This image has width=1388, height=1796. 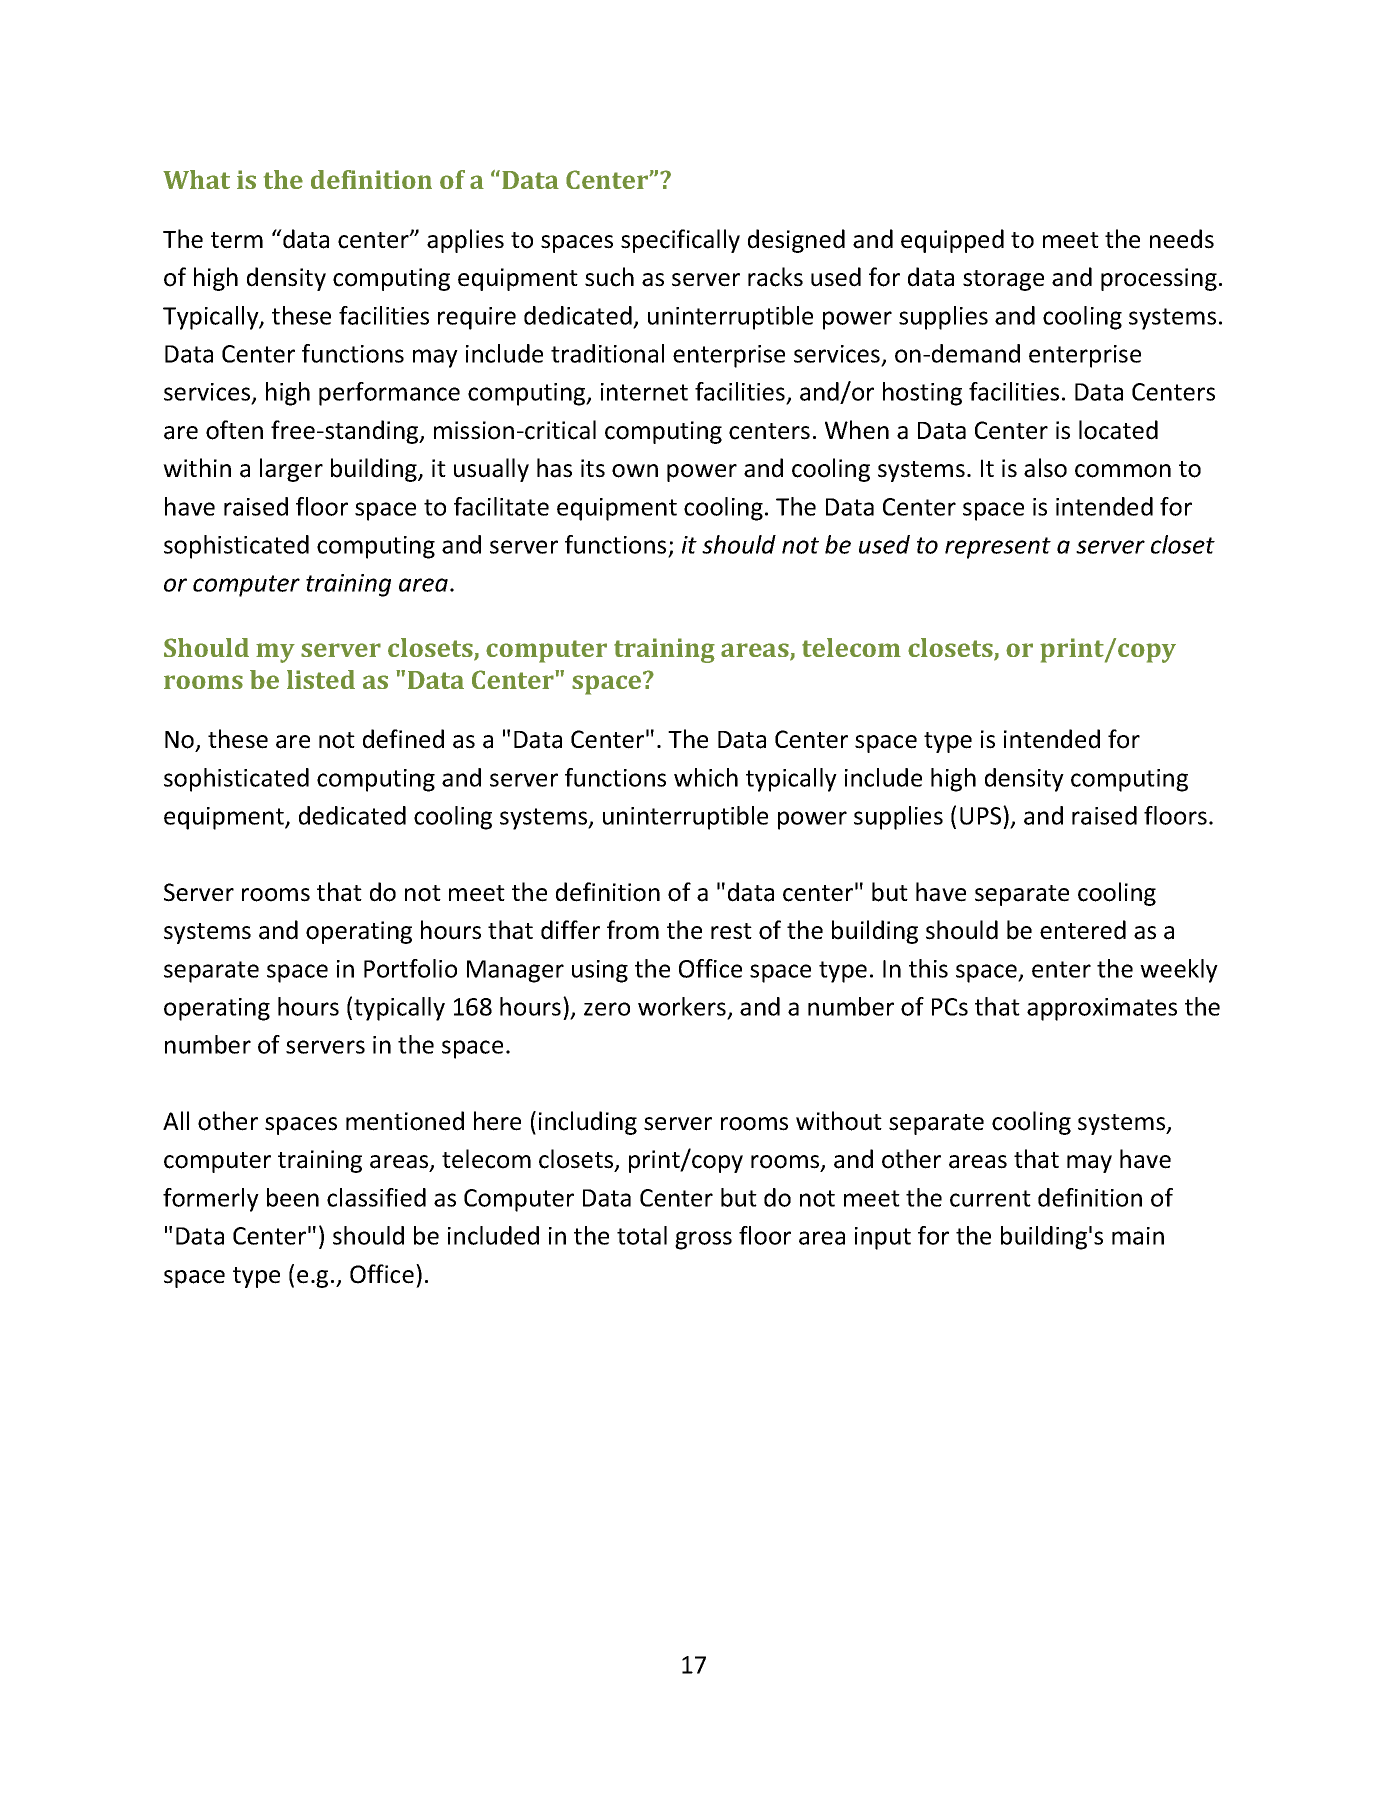 What do you see at coordinates (952, 241) in the image?
I see `equipped` at bounding box center [952, 241].
